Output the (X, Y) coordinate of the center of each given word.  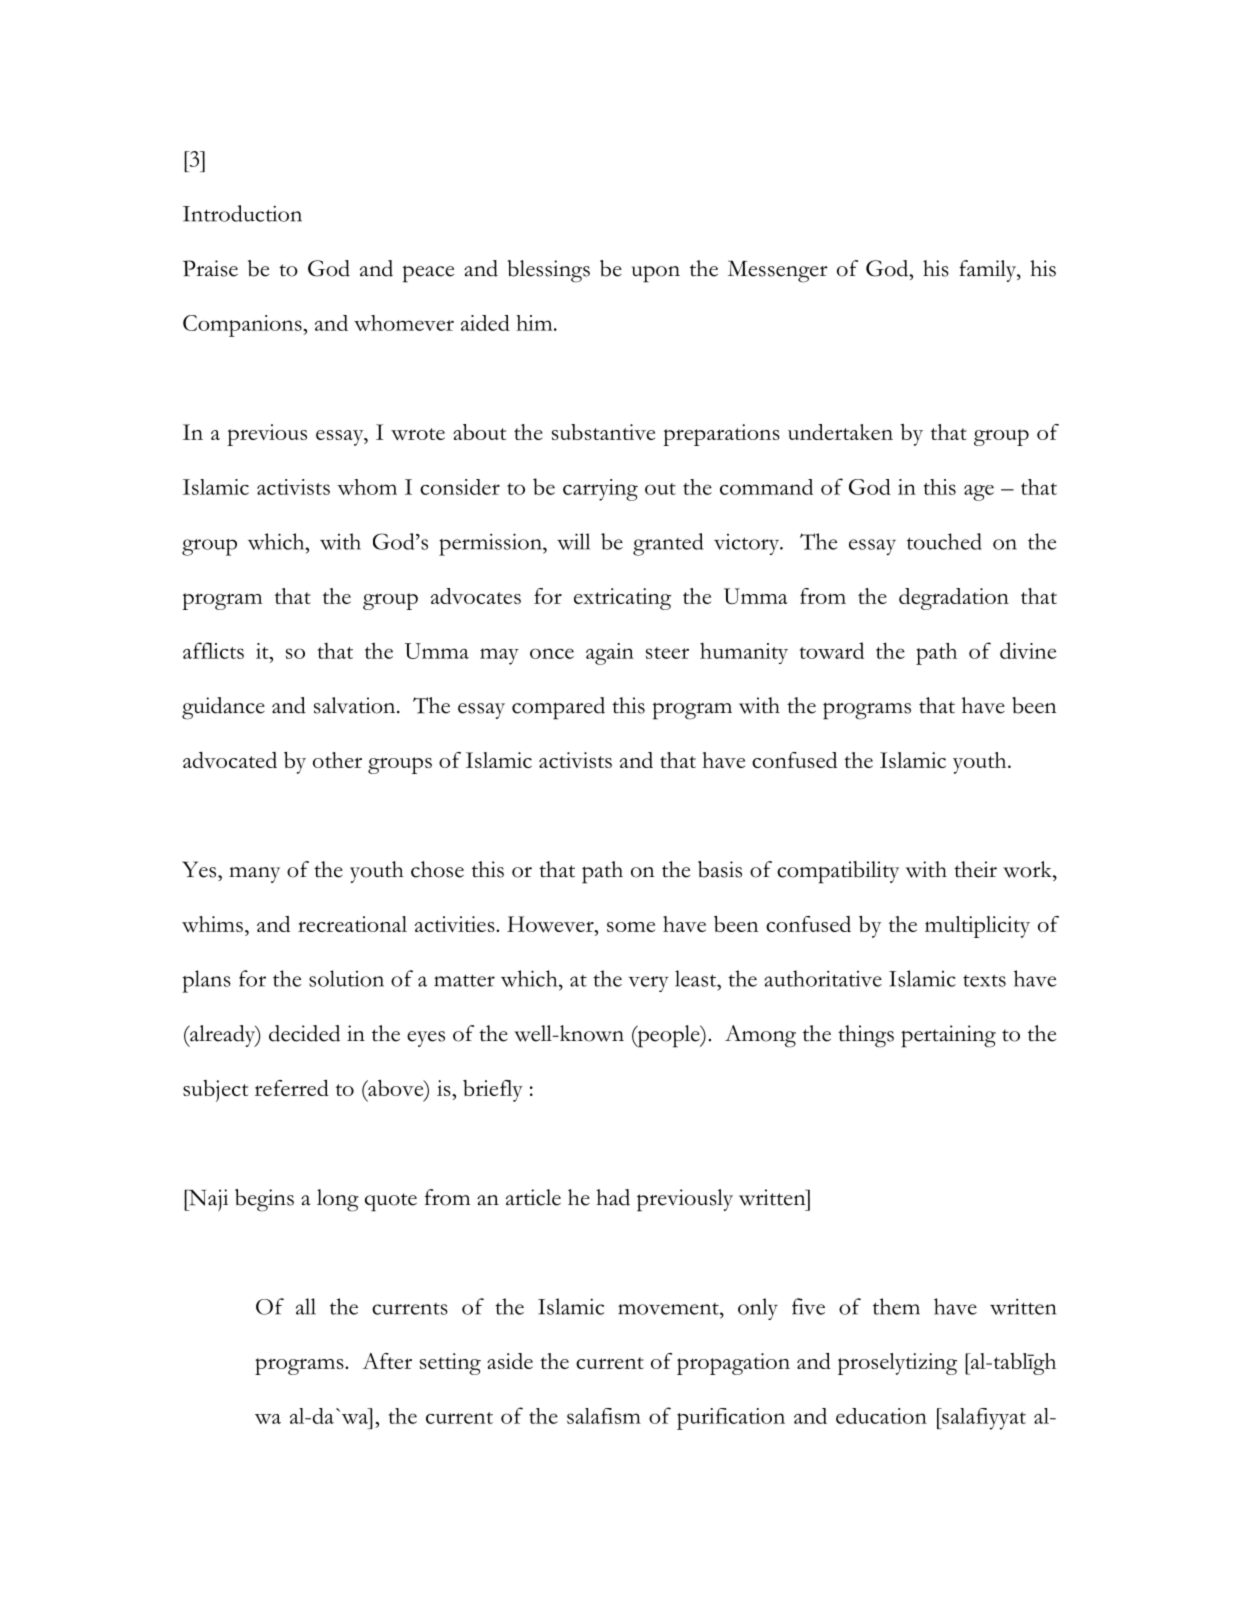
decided (304, 1033)
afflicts (213, 650)
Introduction (242, 213)
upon (656, 274)
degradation (954, 599)
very (649, 984)
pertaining (948, 1036)
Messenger (778, 271)
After (387, 1361)
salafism (604, 1416)
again (610, 654)
